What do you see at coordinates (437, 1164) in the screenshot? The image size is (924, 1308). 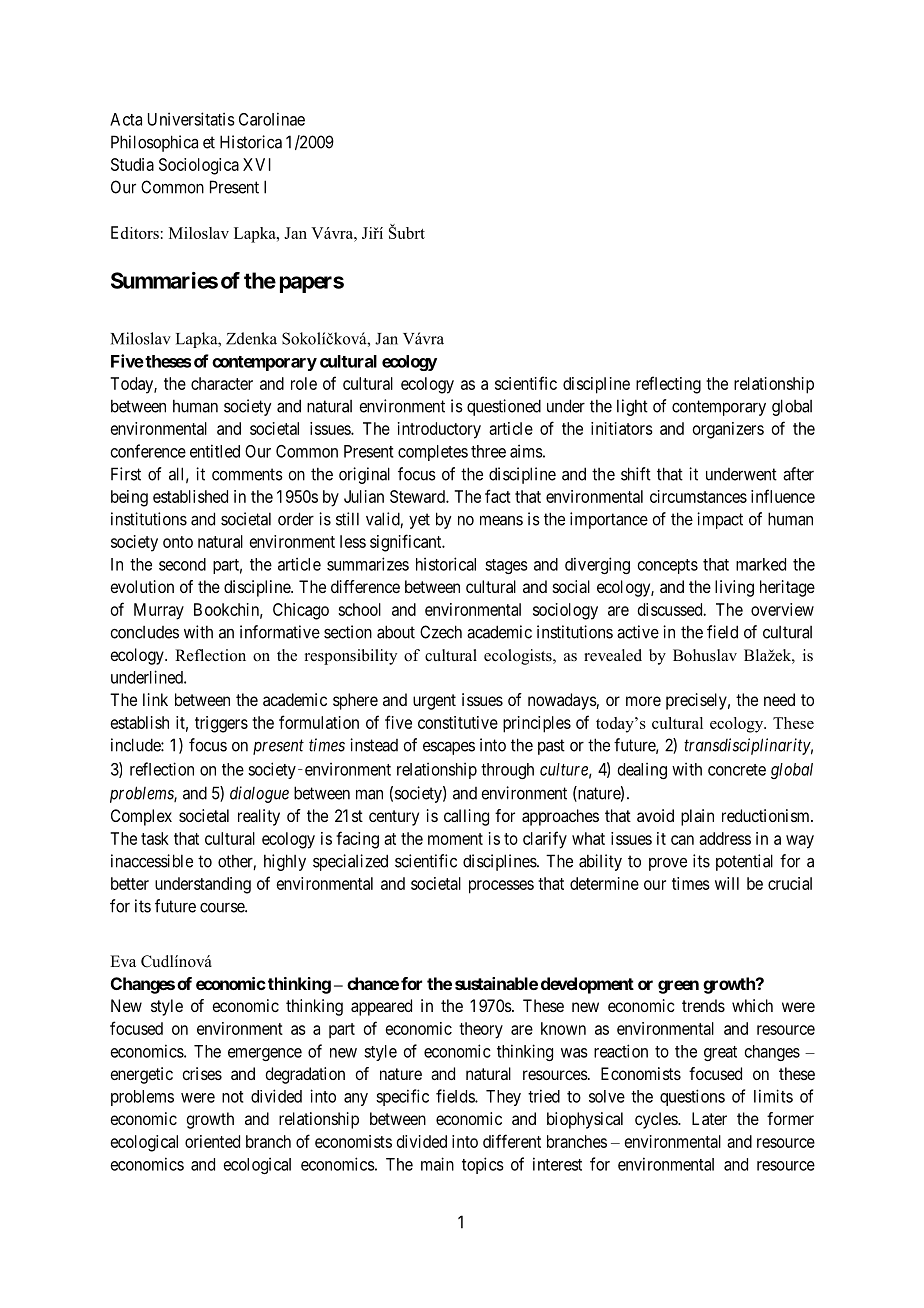 I see `main` at bounding box center [437, 1164].
